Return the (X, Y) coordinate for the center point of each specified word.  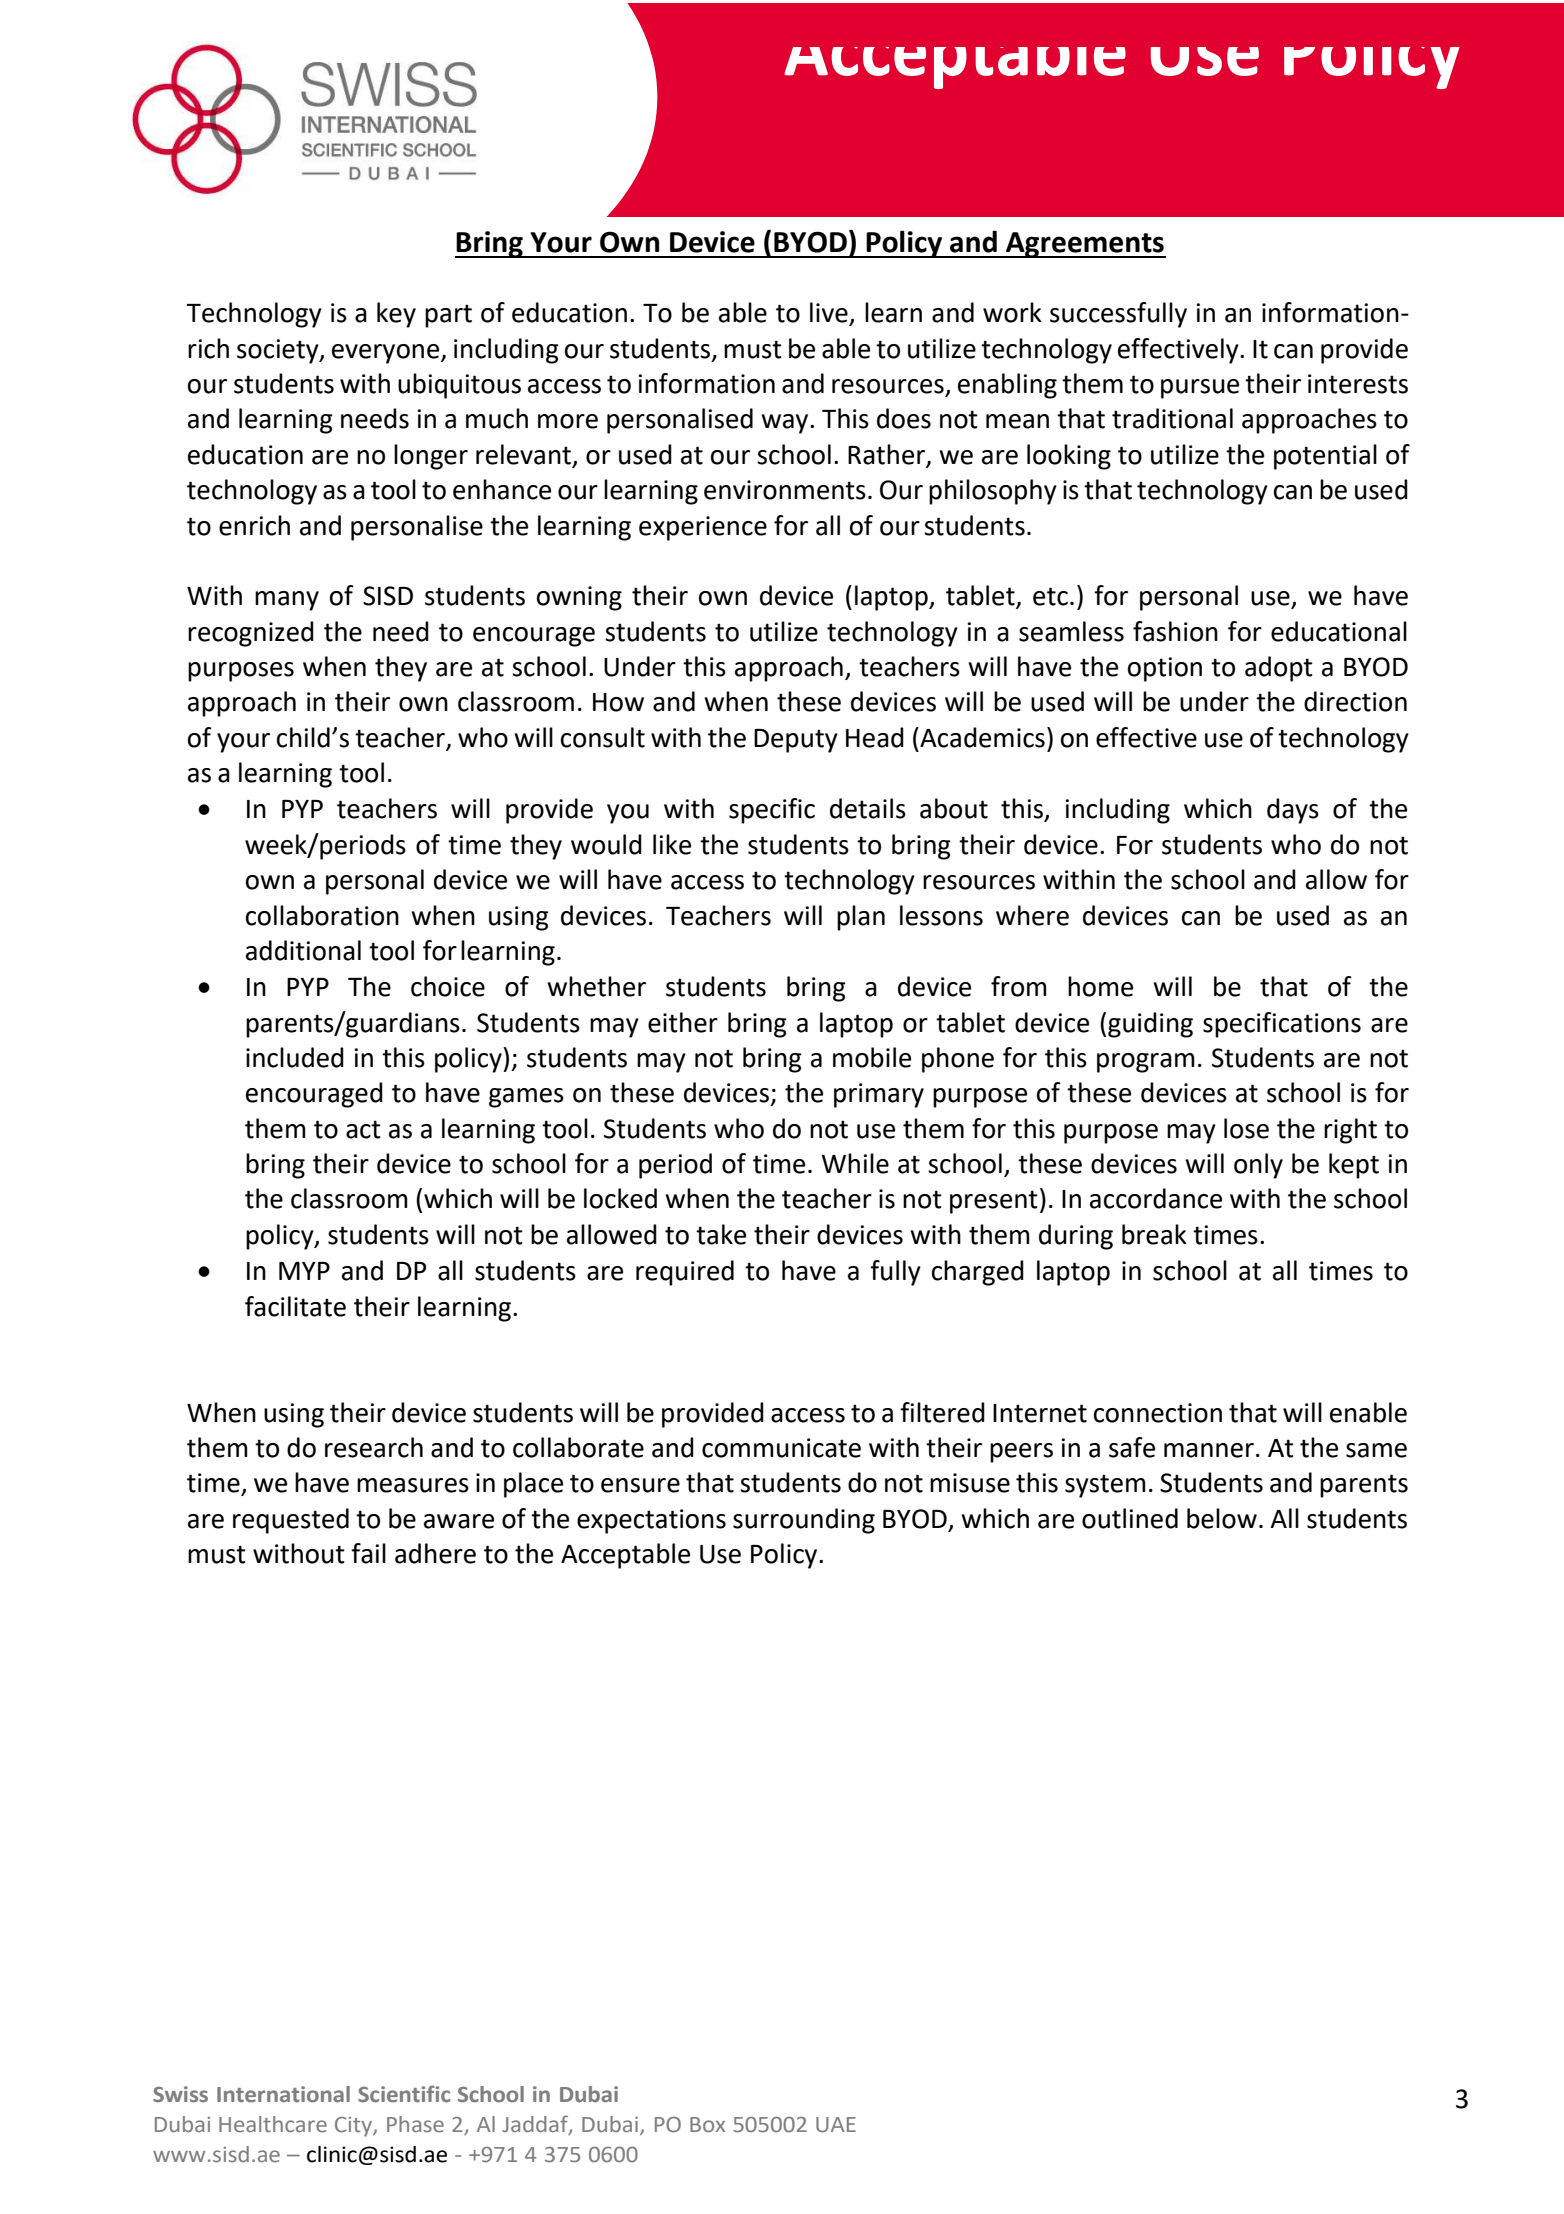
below (1222, 1518)
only (1258, 1166)
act (363, 1129)
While (855, 1163)
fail (368, 1553)
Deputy (796, 741)
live (830, 313)
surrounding (804, 1521)
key (396, 315)
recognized (251, 634)
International (283, 2094)
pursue (1200, 389)
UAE (836, 2125)
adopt (1279, 669)
